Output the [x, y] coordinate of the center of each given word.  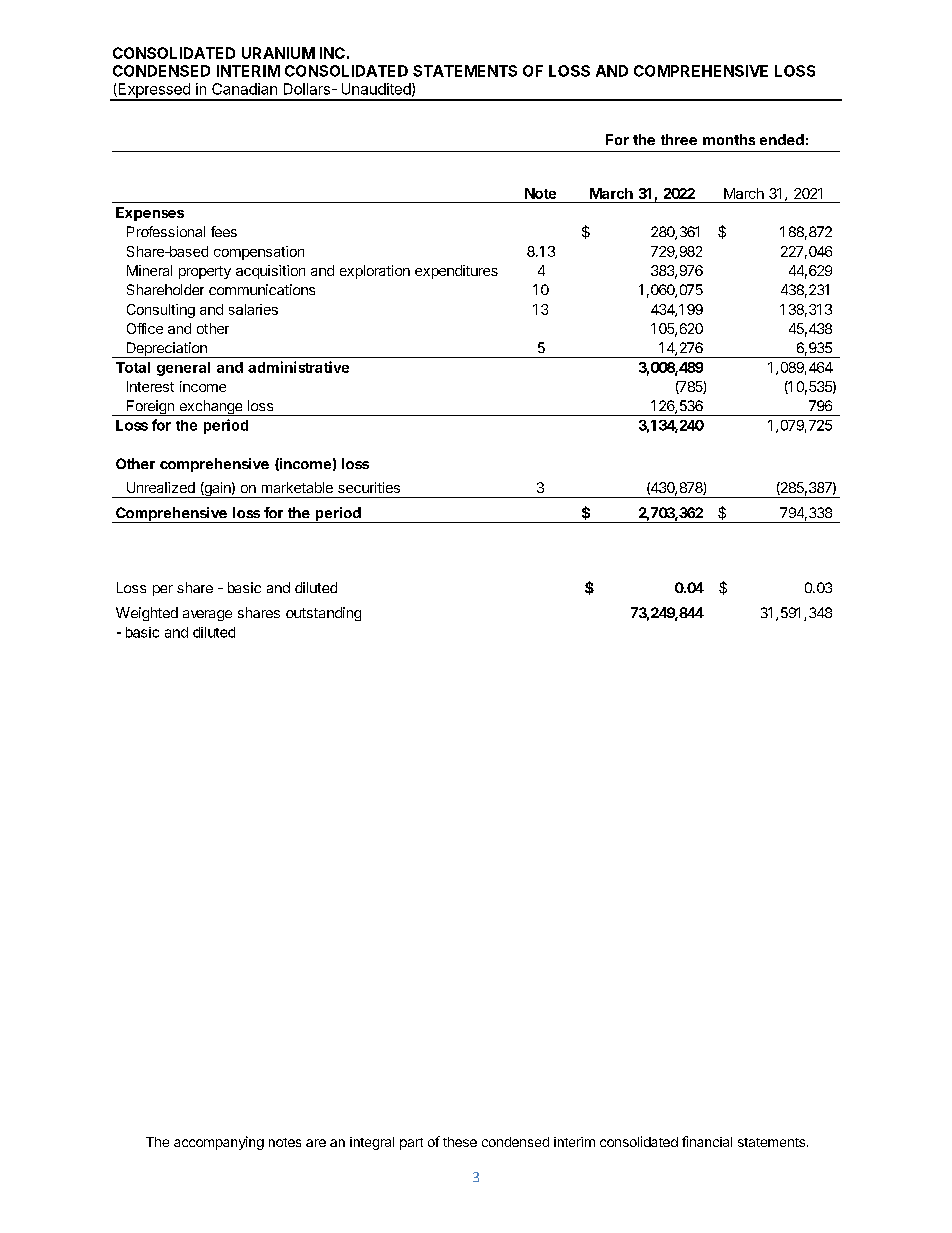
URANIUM [278, 53]
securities [369, 487]
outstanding [323, 614]
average [207, 615]
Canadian [244, 89]
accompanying [219, 1143]
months [729, 139]
